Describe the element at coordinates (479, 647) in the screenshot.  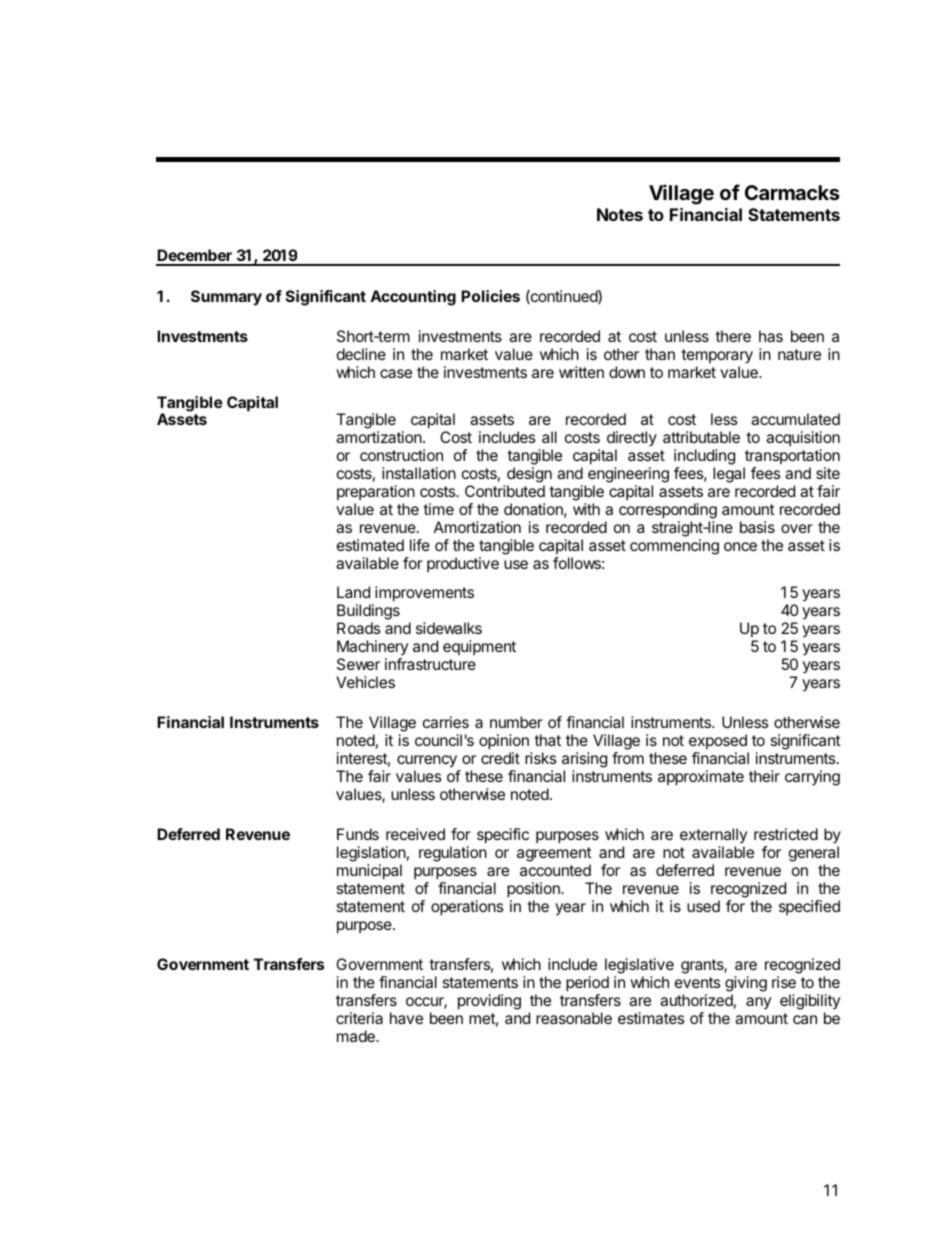
I see `equipment` at that location.
